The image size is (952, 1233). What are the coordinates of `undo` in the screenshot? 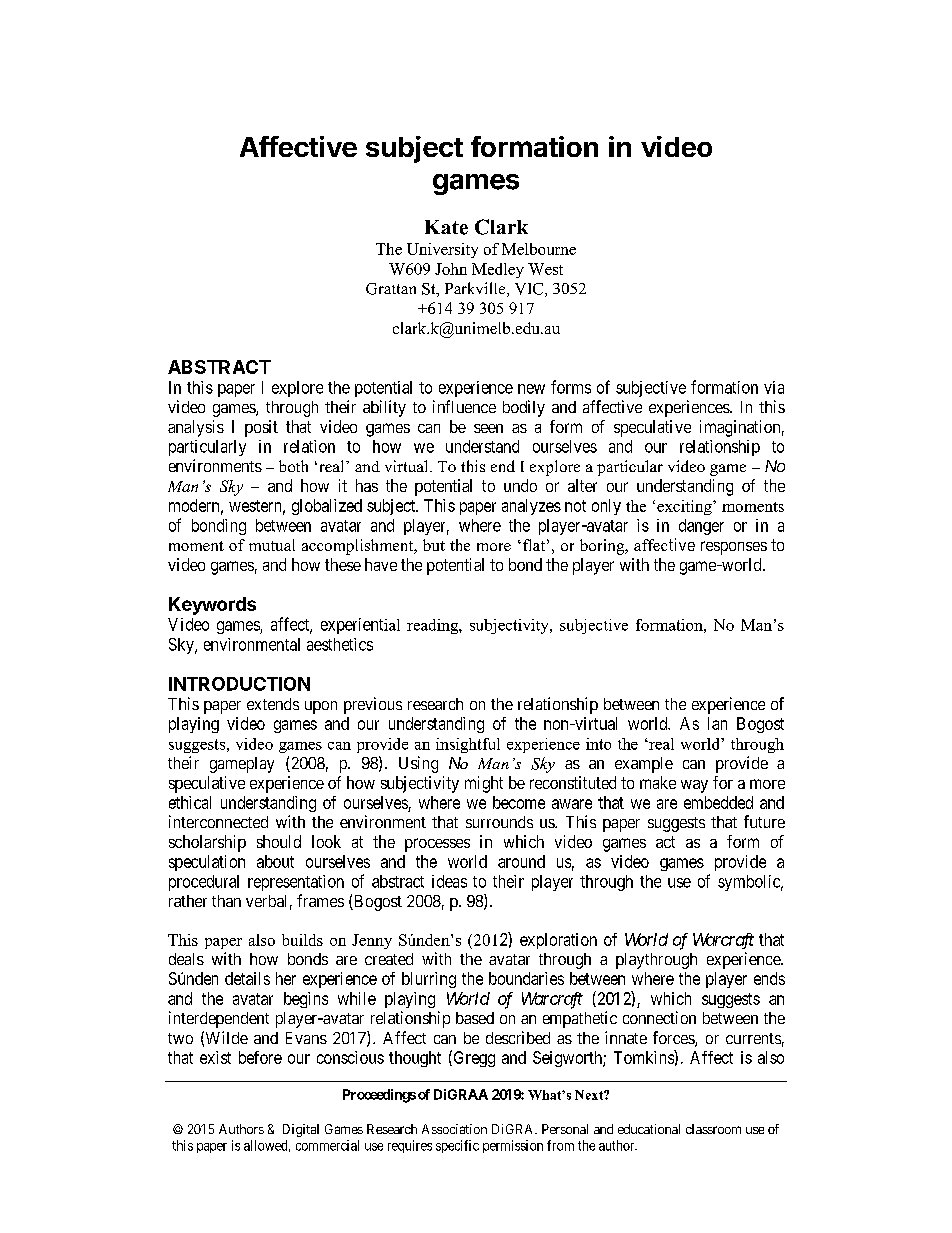 It's located at (520, 485).
